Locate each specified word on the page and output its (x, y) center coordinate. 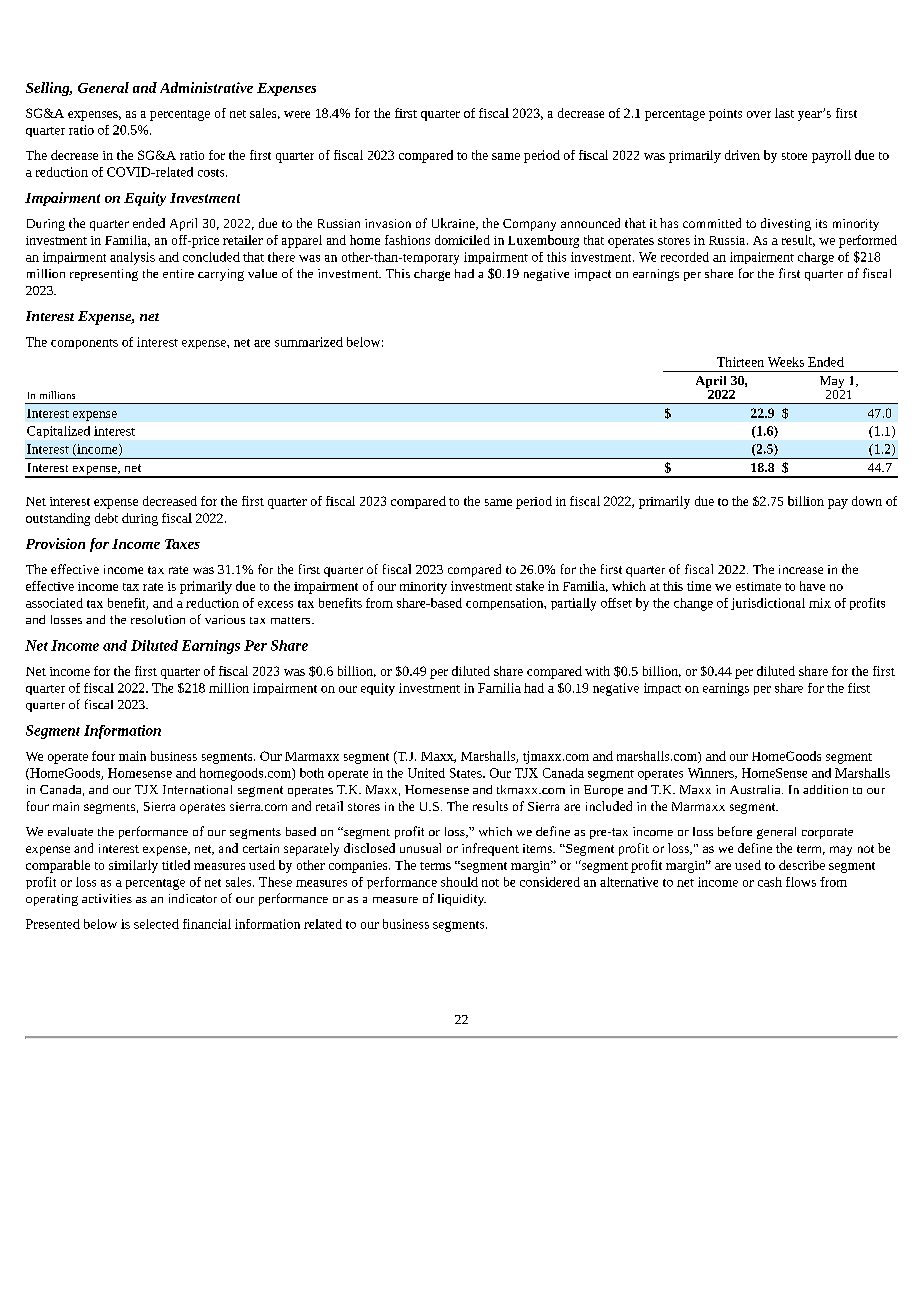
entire (178, 273)
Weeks (786, 362)
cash (770, 882)
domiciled (462, 240)
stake (530, 586)
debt (106, 518)
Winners (712, 773)
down (867, 501)
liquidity (462, 900)
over (759, 114)
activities (107, 898)
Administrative (206, 87)
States (467, 773)
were (297, 114)
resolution (158, 619)
